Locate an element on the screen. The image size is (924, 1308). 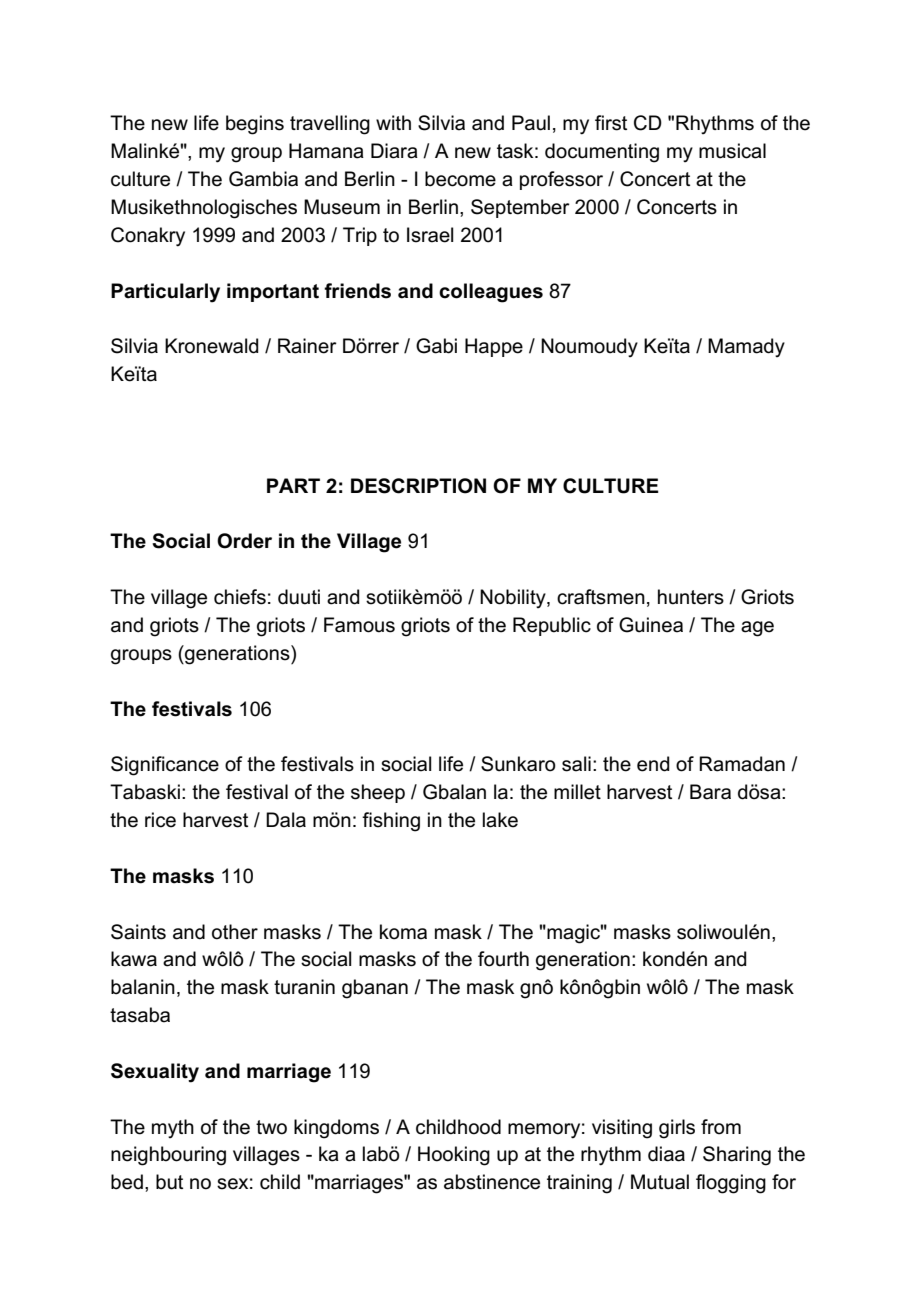
musical is located at coordinates (732, 151).
